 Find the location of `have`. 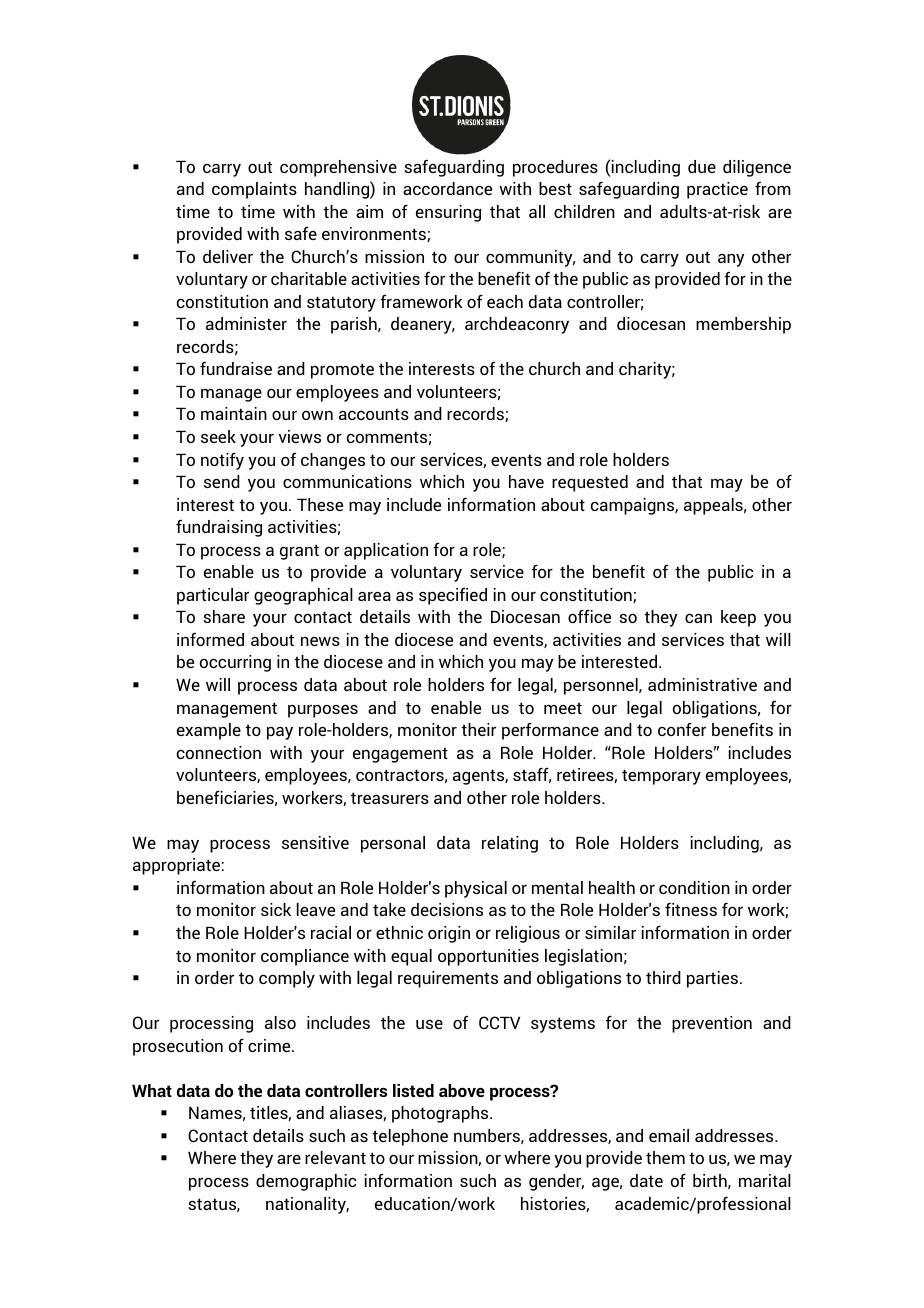

have is located at coordinates (526, 481).
